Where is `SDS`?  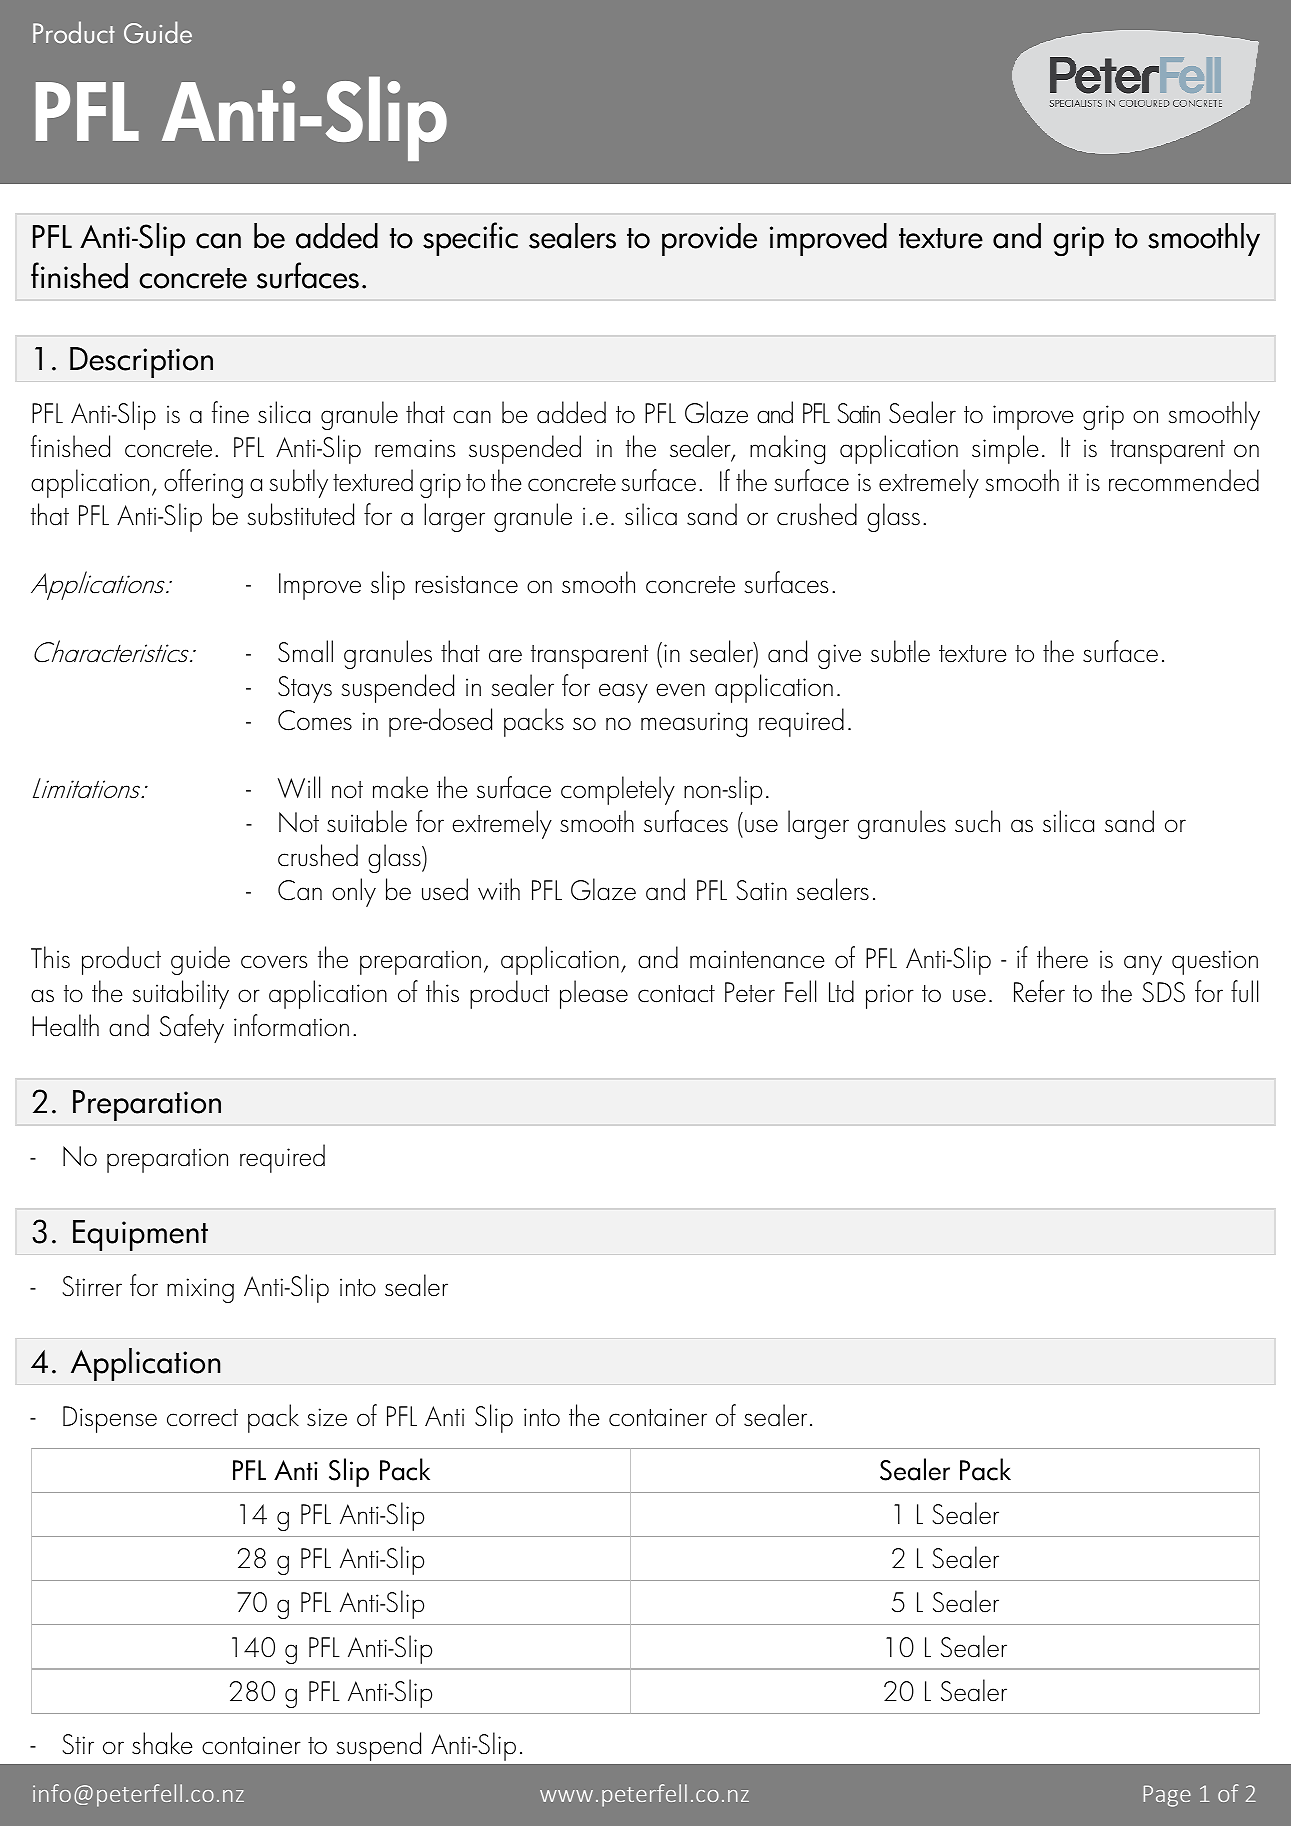 SDS is located at coordinates (1164, 992).
